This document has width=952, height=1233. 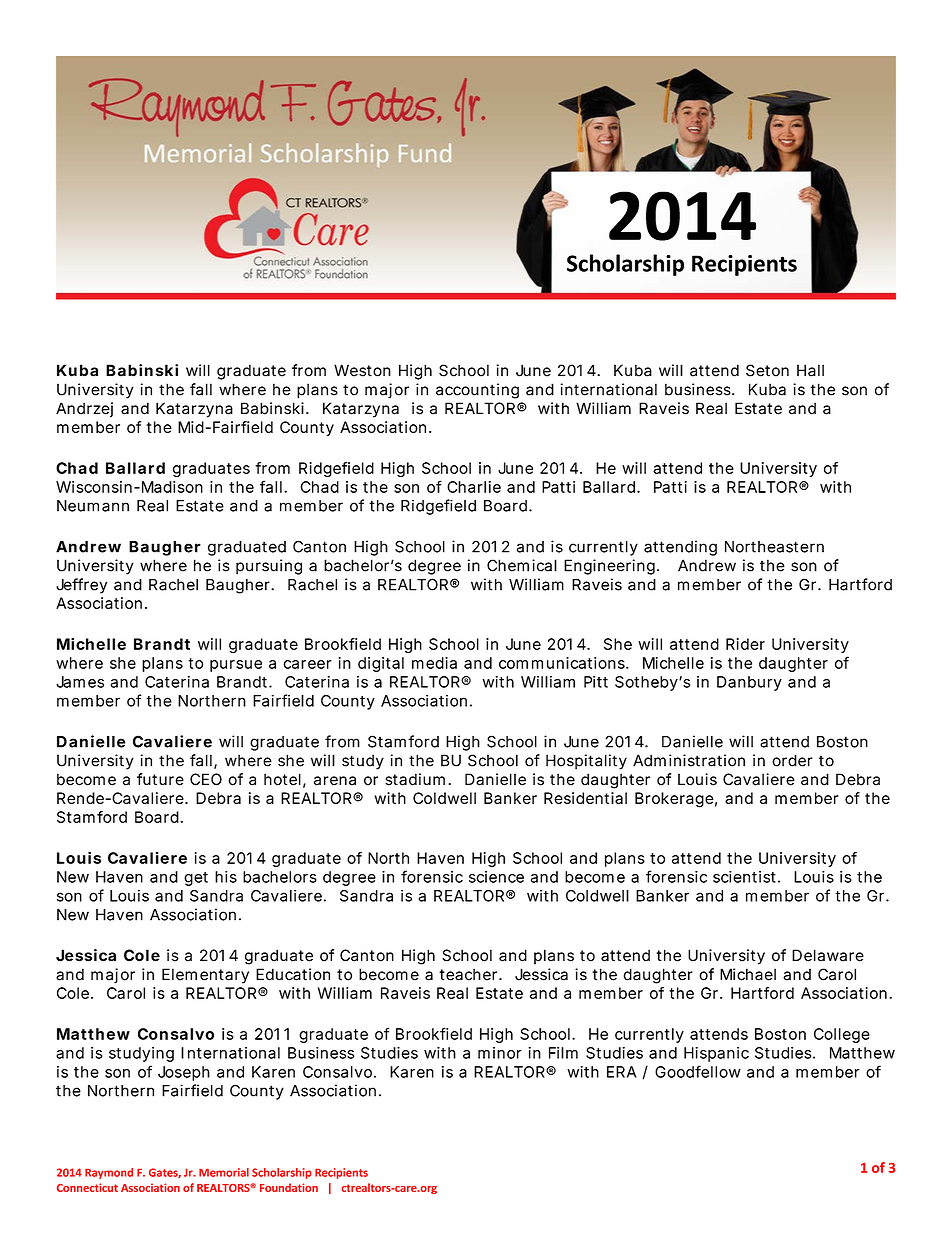 I want to click on Seton, so click(x=767, y=370).
